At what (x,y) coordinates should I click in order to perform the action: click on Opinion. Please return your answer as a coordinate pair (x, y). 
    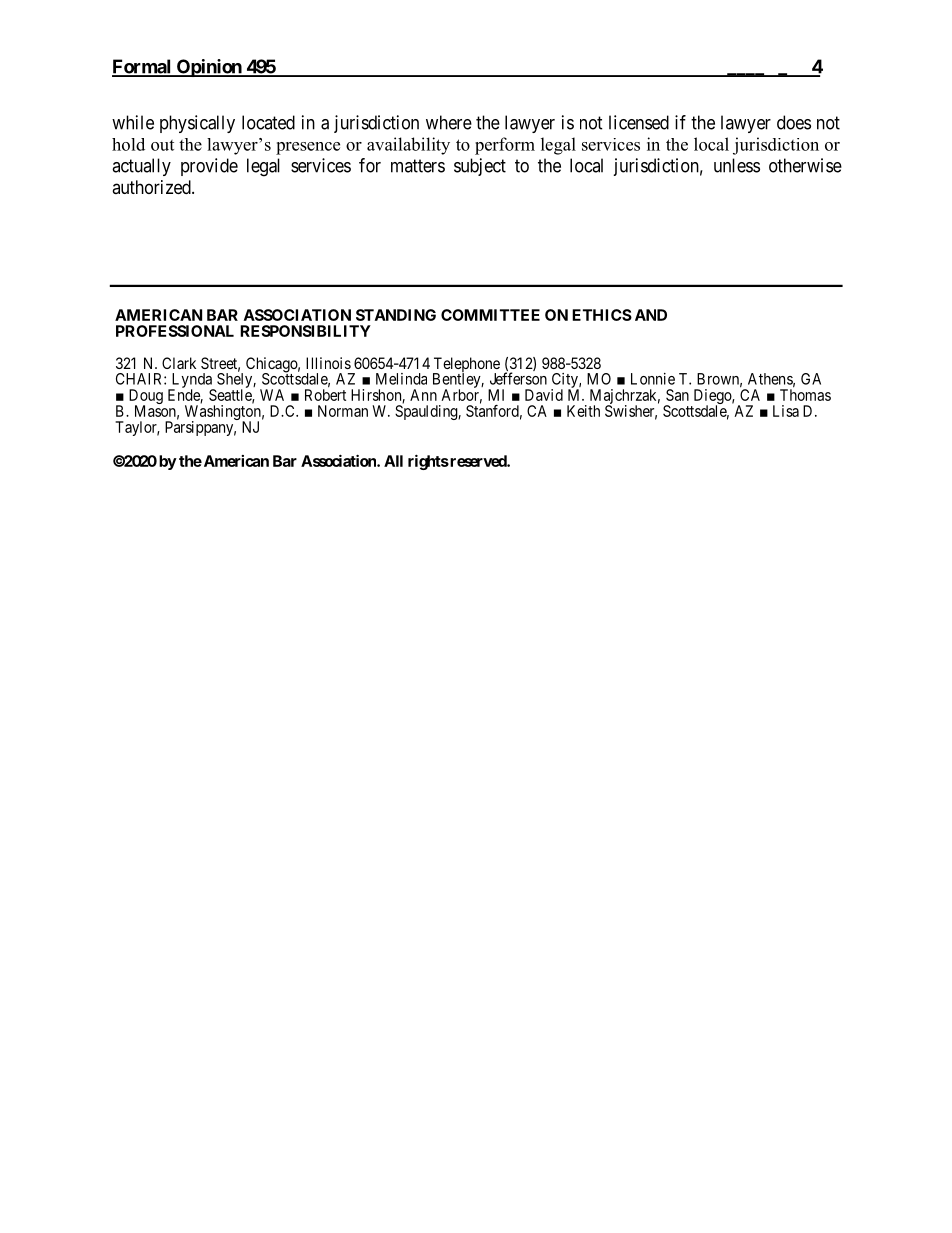
    Looking at the image, I should click on (209, 68).
